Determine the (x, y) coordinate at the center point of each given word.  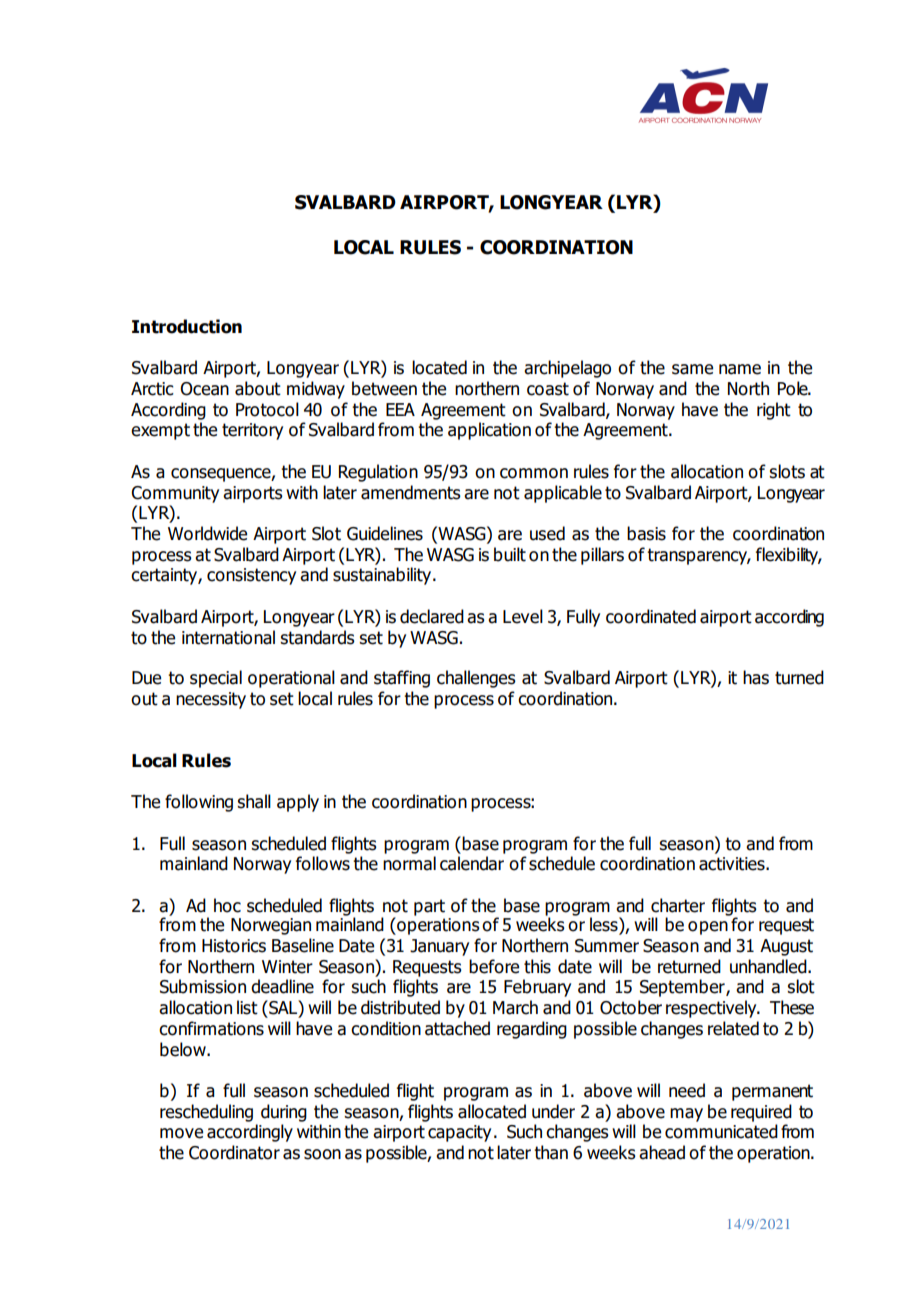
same (692, 369)
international (228, 637)
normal (409, 863)
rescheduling (206, 1113)
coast (548, 389)
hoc (227, 905)
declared (432, 616)
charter (678, 905)
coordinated (651, 616)
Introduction (187, 326)
